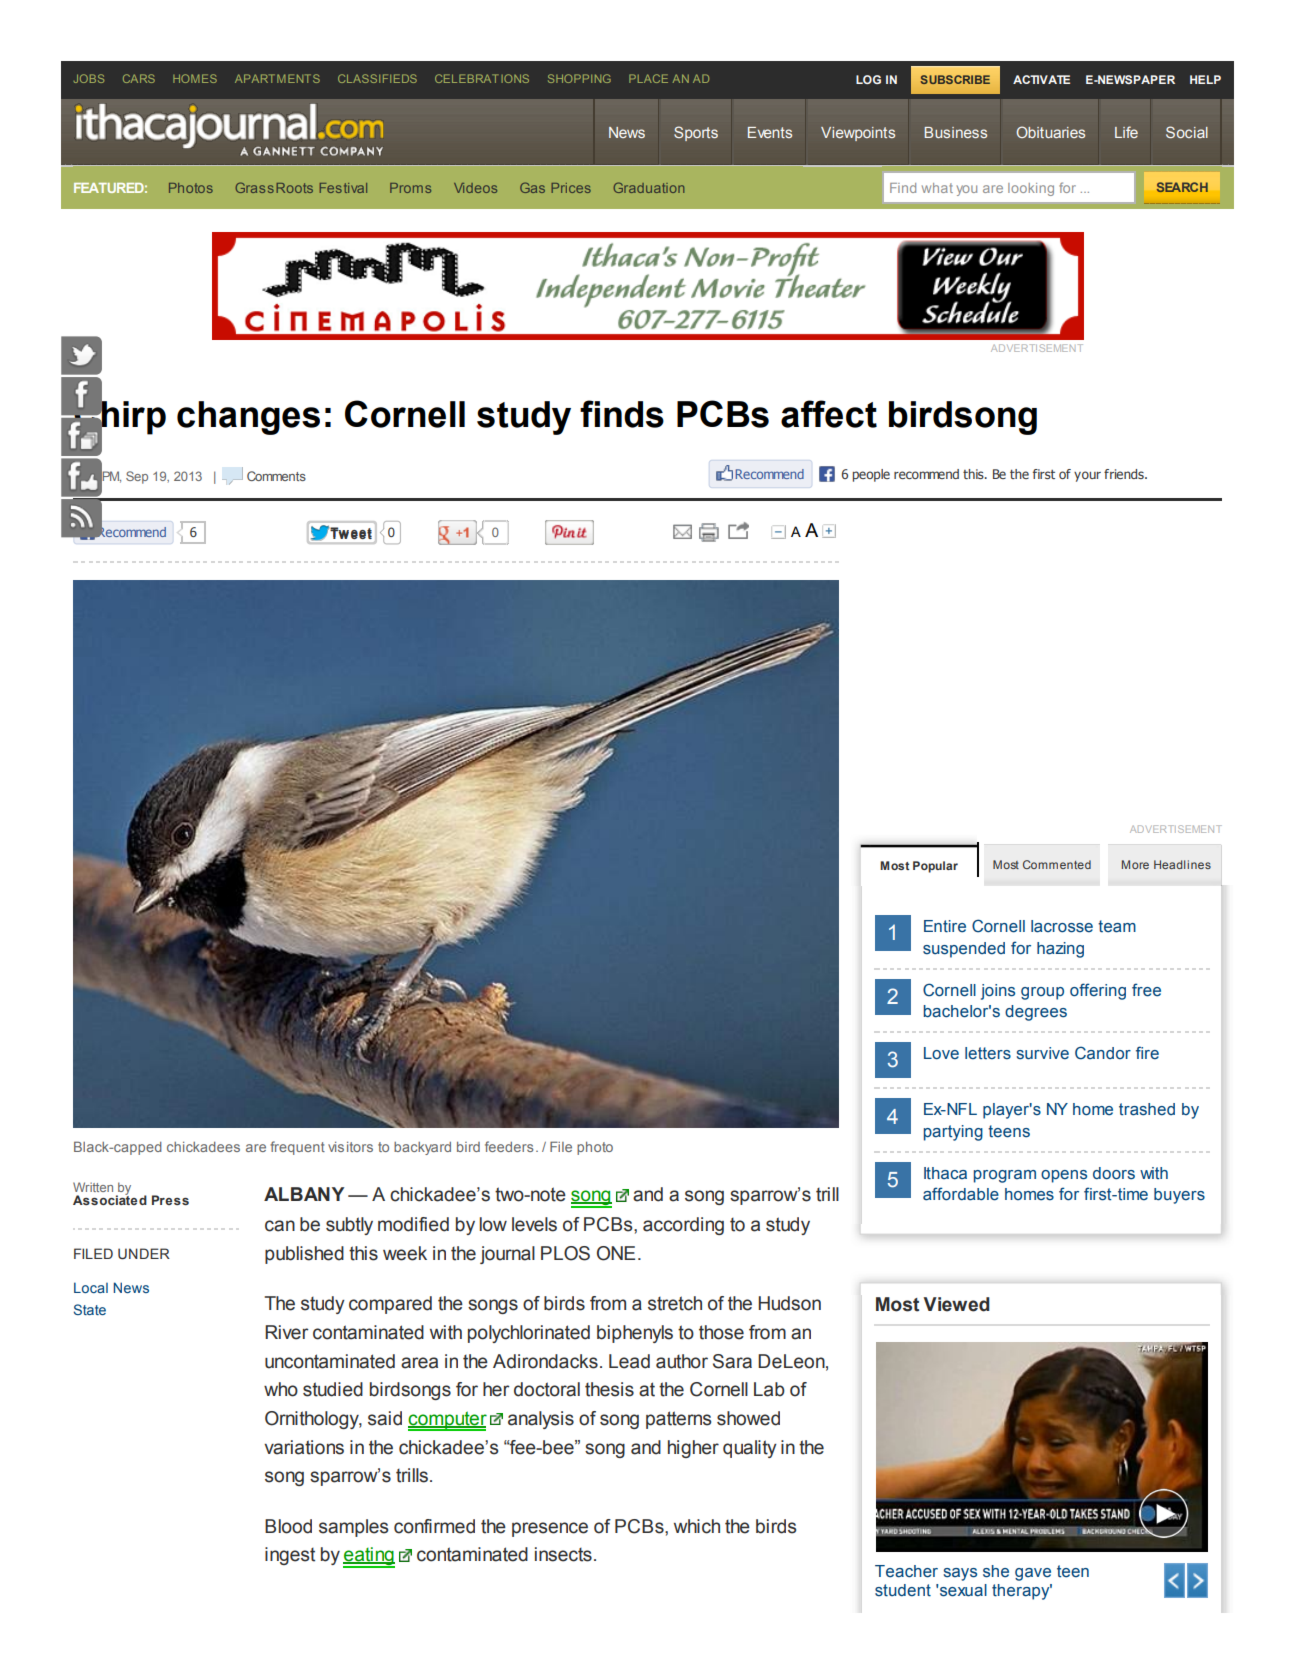  I want to click on which, so click(697, 1526).
